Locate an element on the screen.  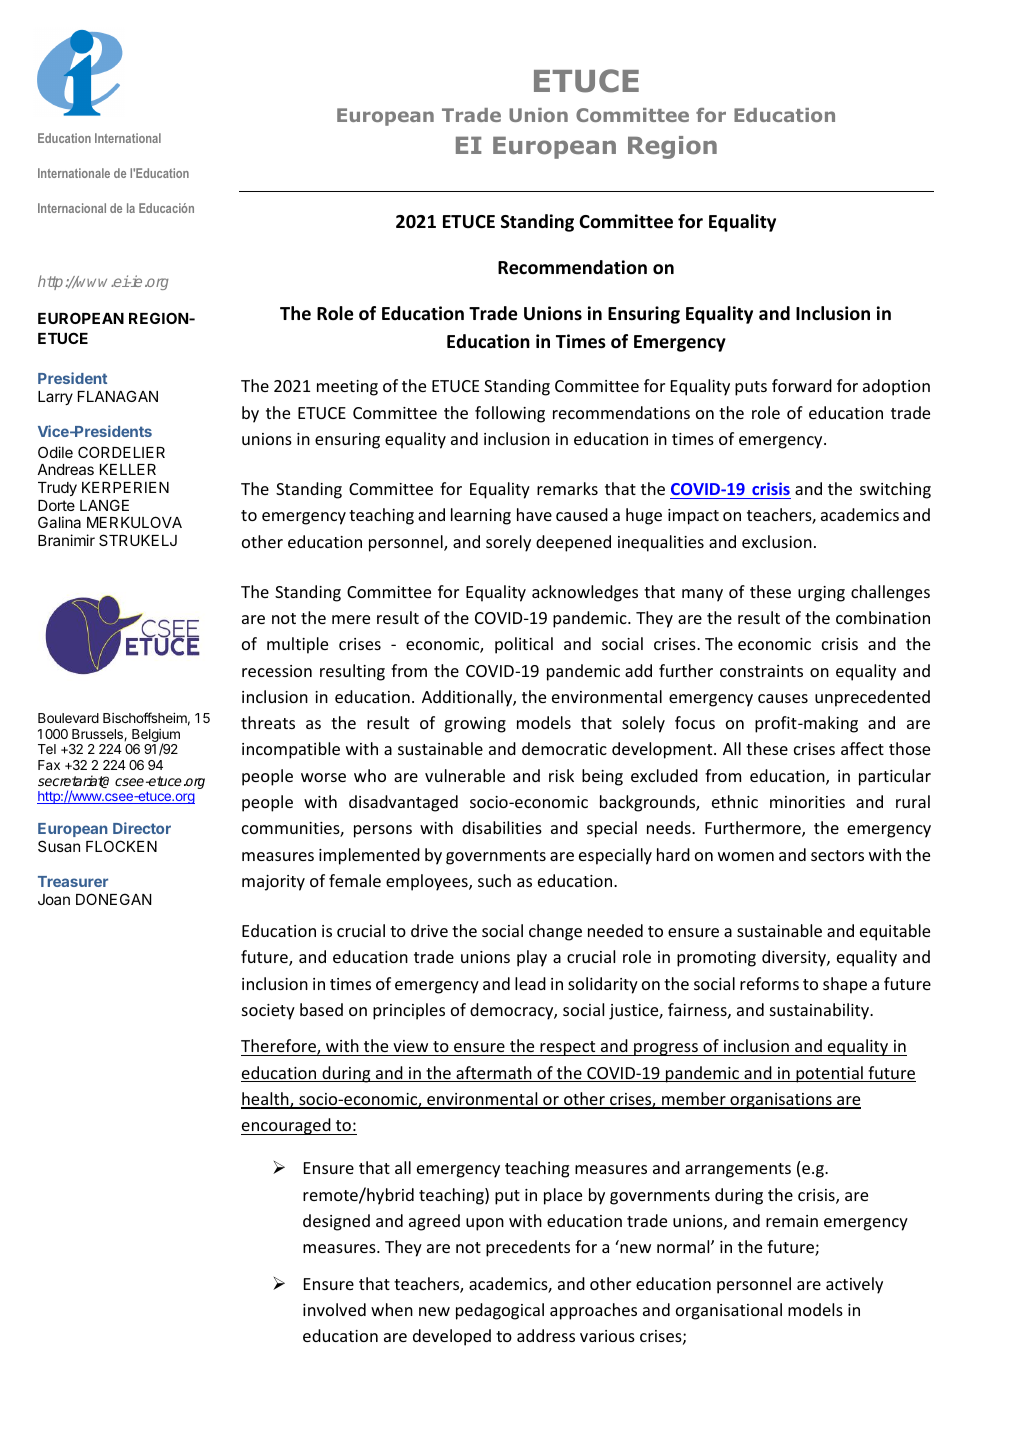
Internacional is located at coordinates (72, 208).
